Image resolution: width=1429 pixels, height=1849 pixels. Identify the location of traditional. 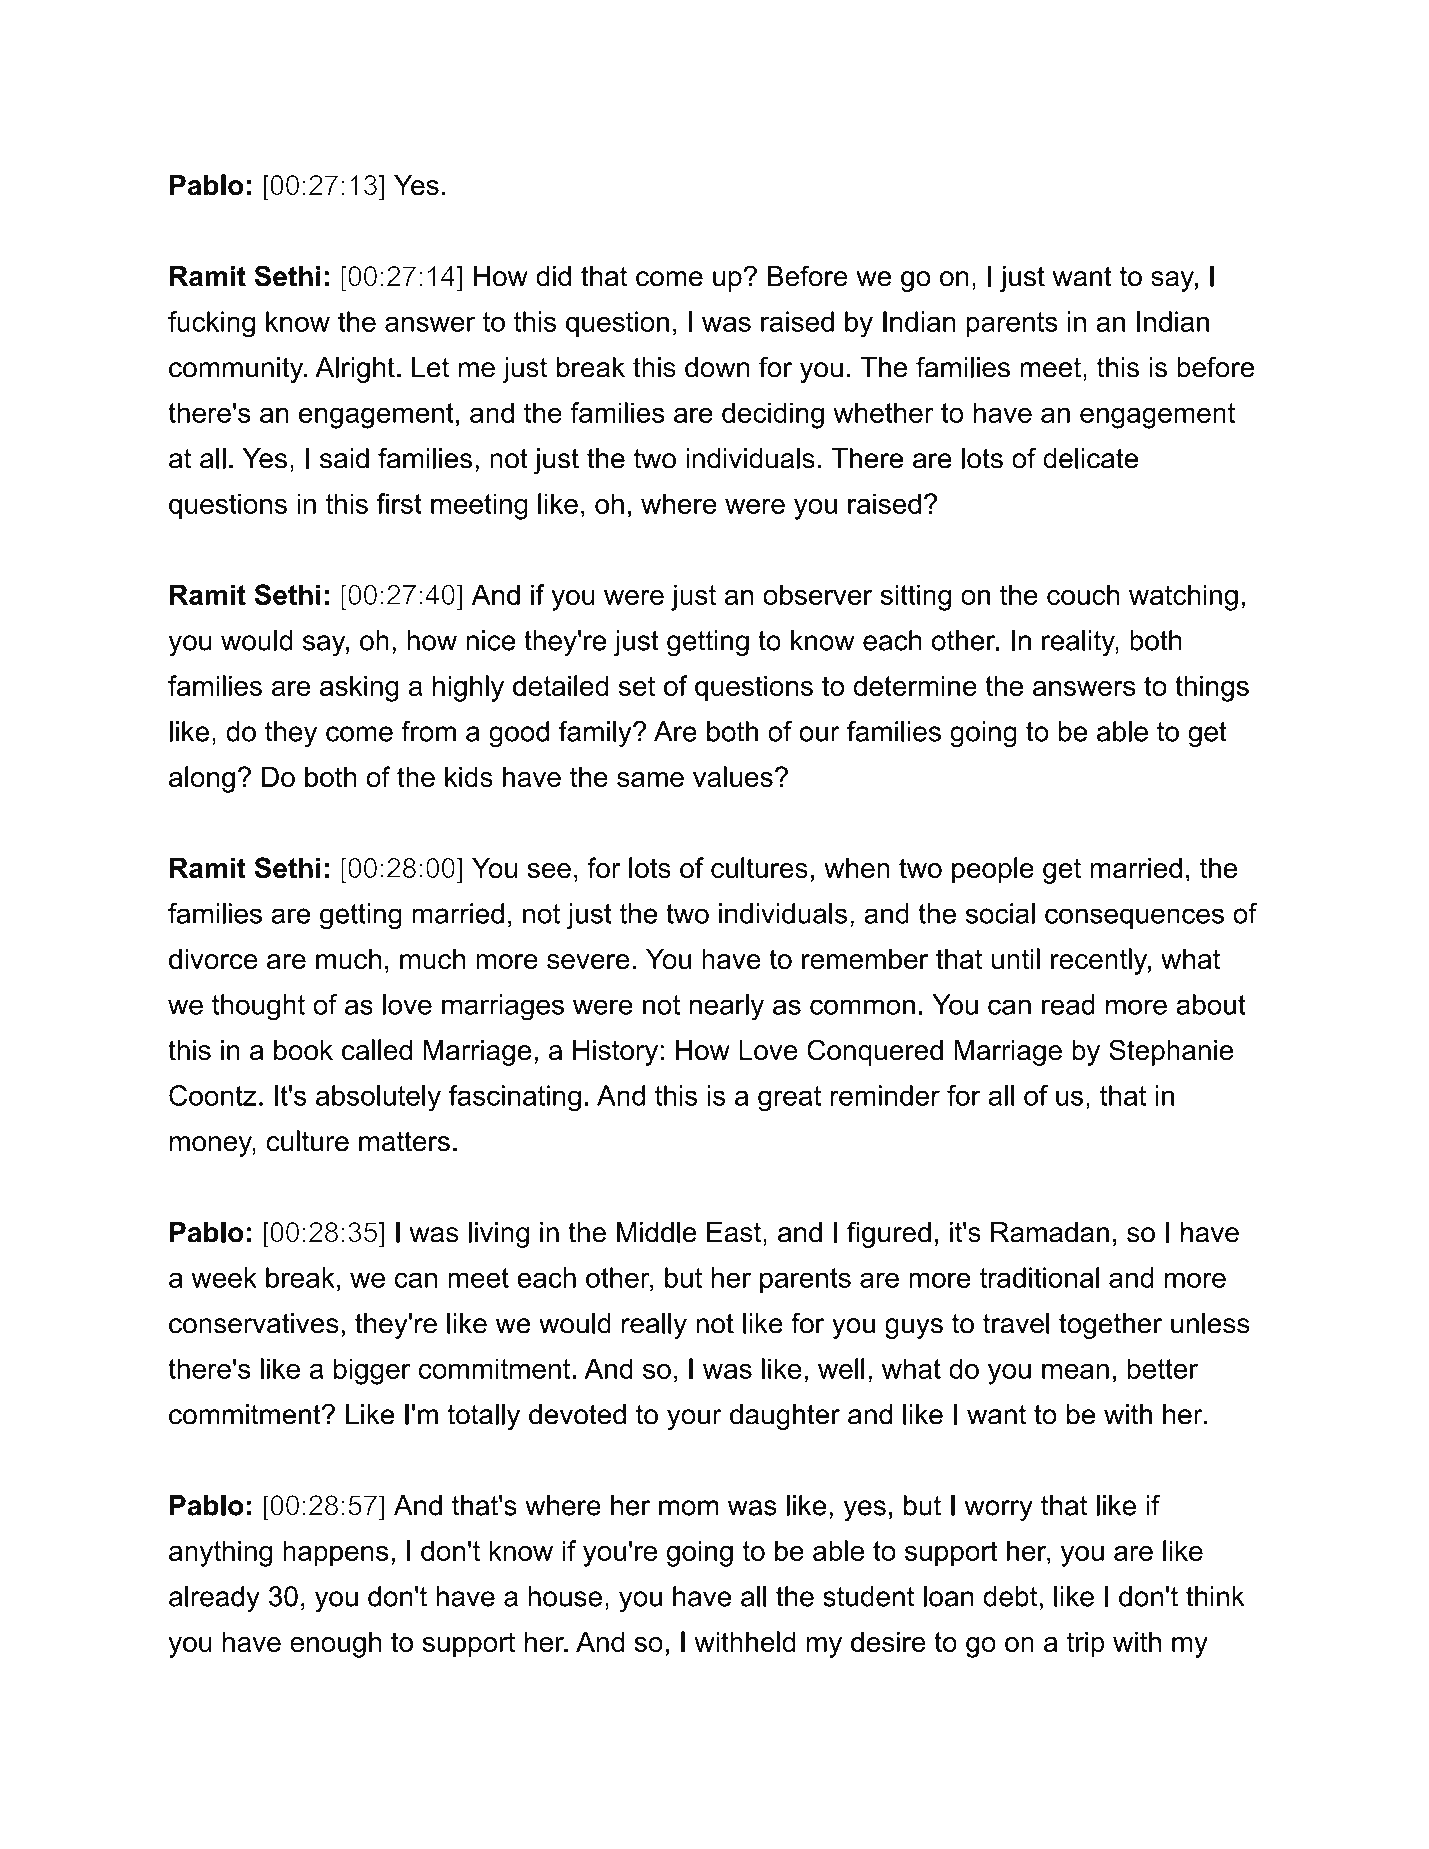
(1039, 1277).
